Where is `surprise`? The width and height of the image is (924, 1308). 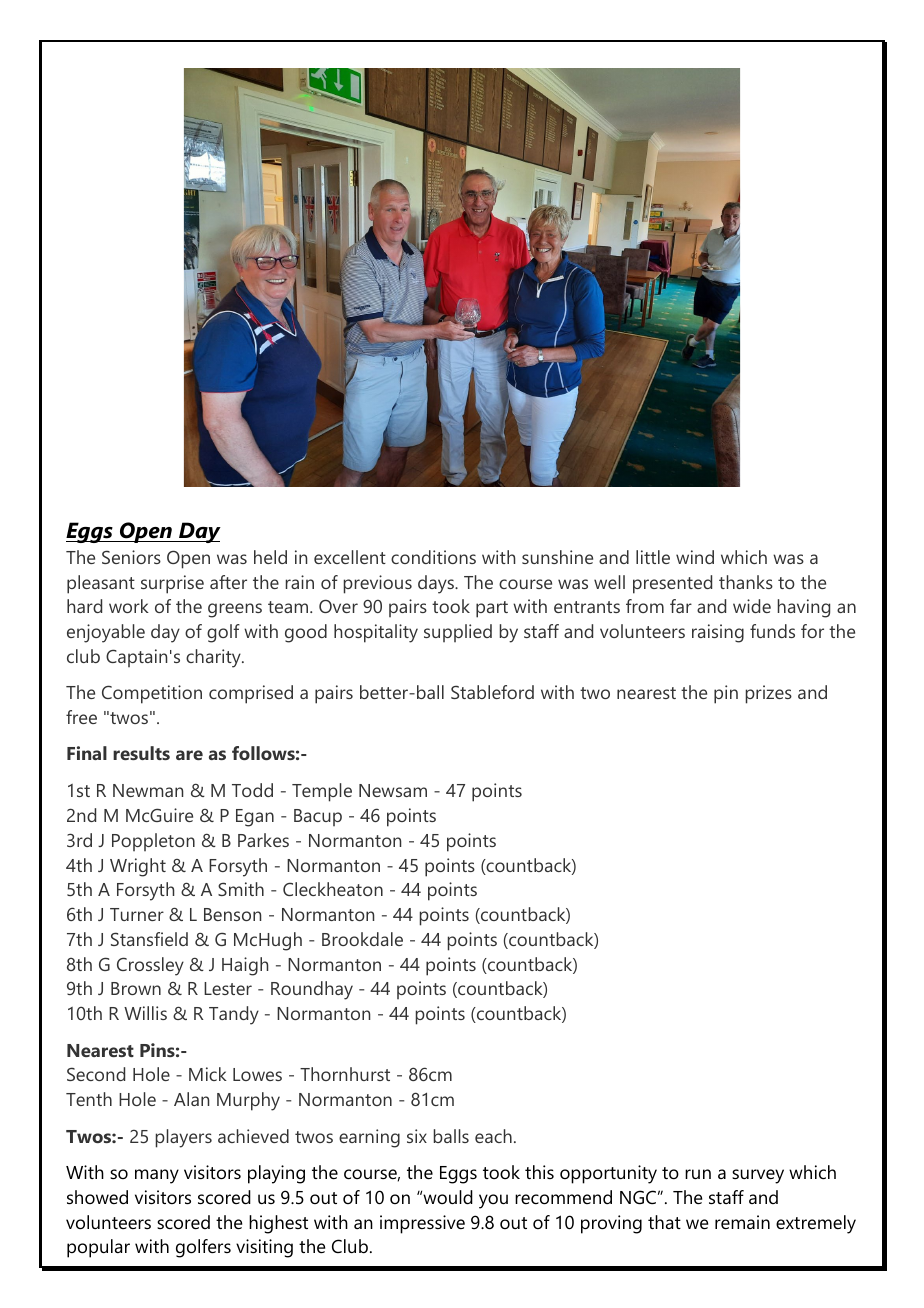 surprise is located at coordinates (172, 584).
